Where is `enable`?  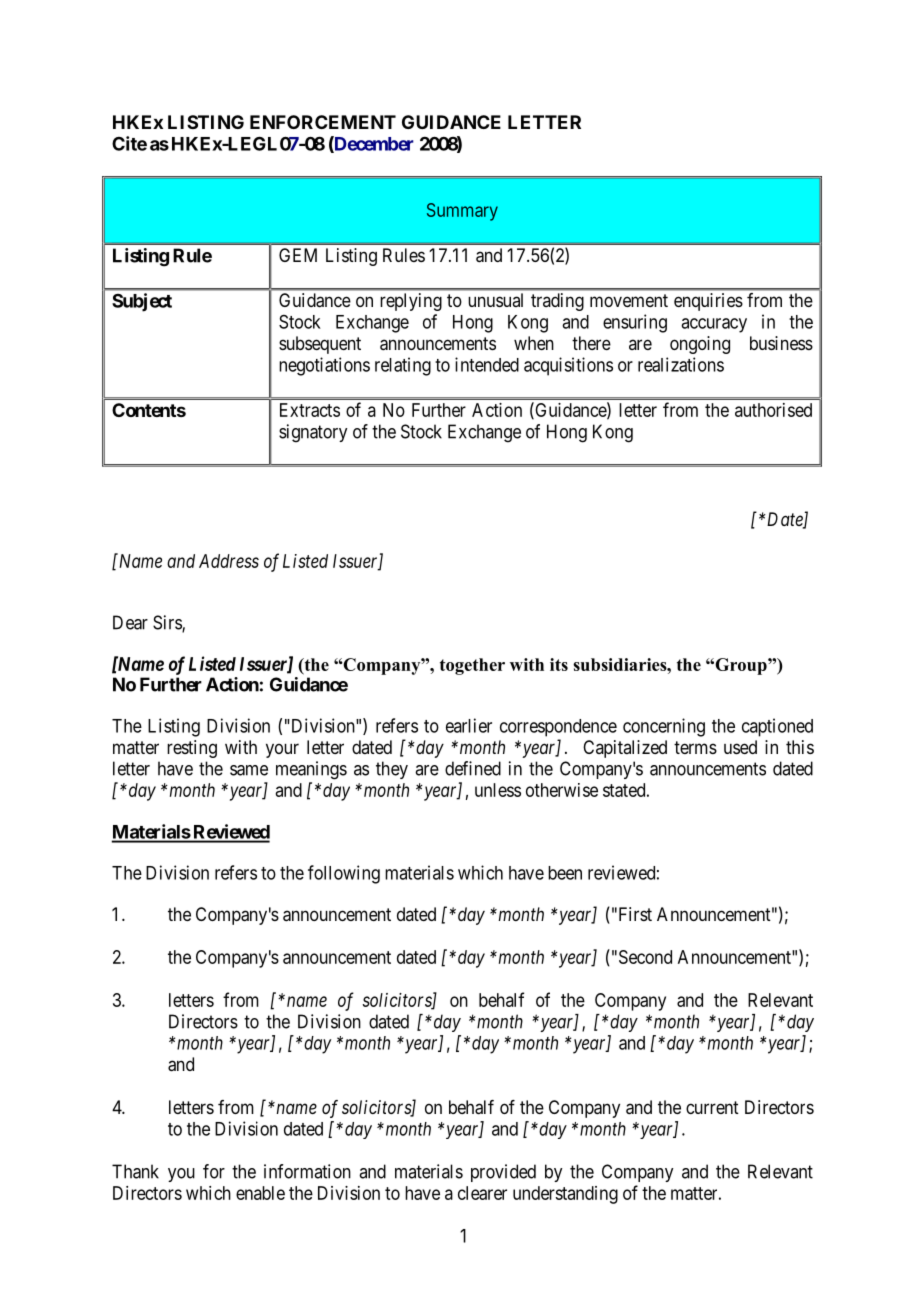 enable is located at coordinates (260, 1193).
